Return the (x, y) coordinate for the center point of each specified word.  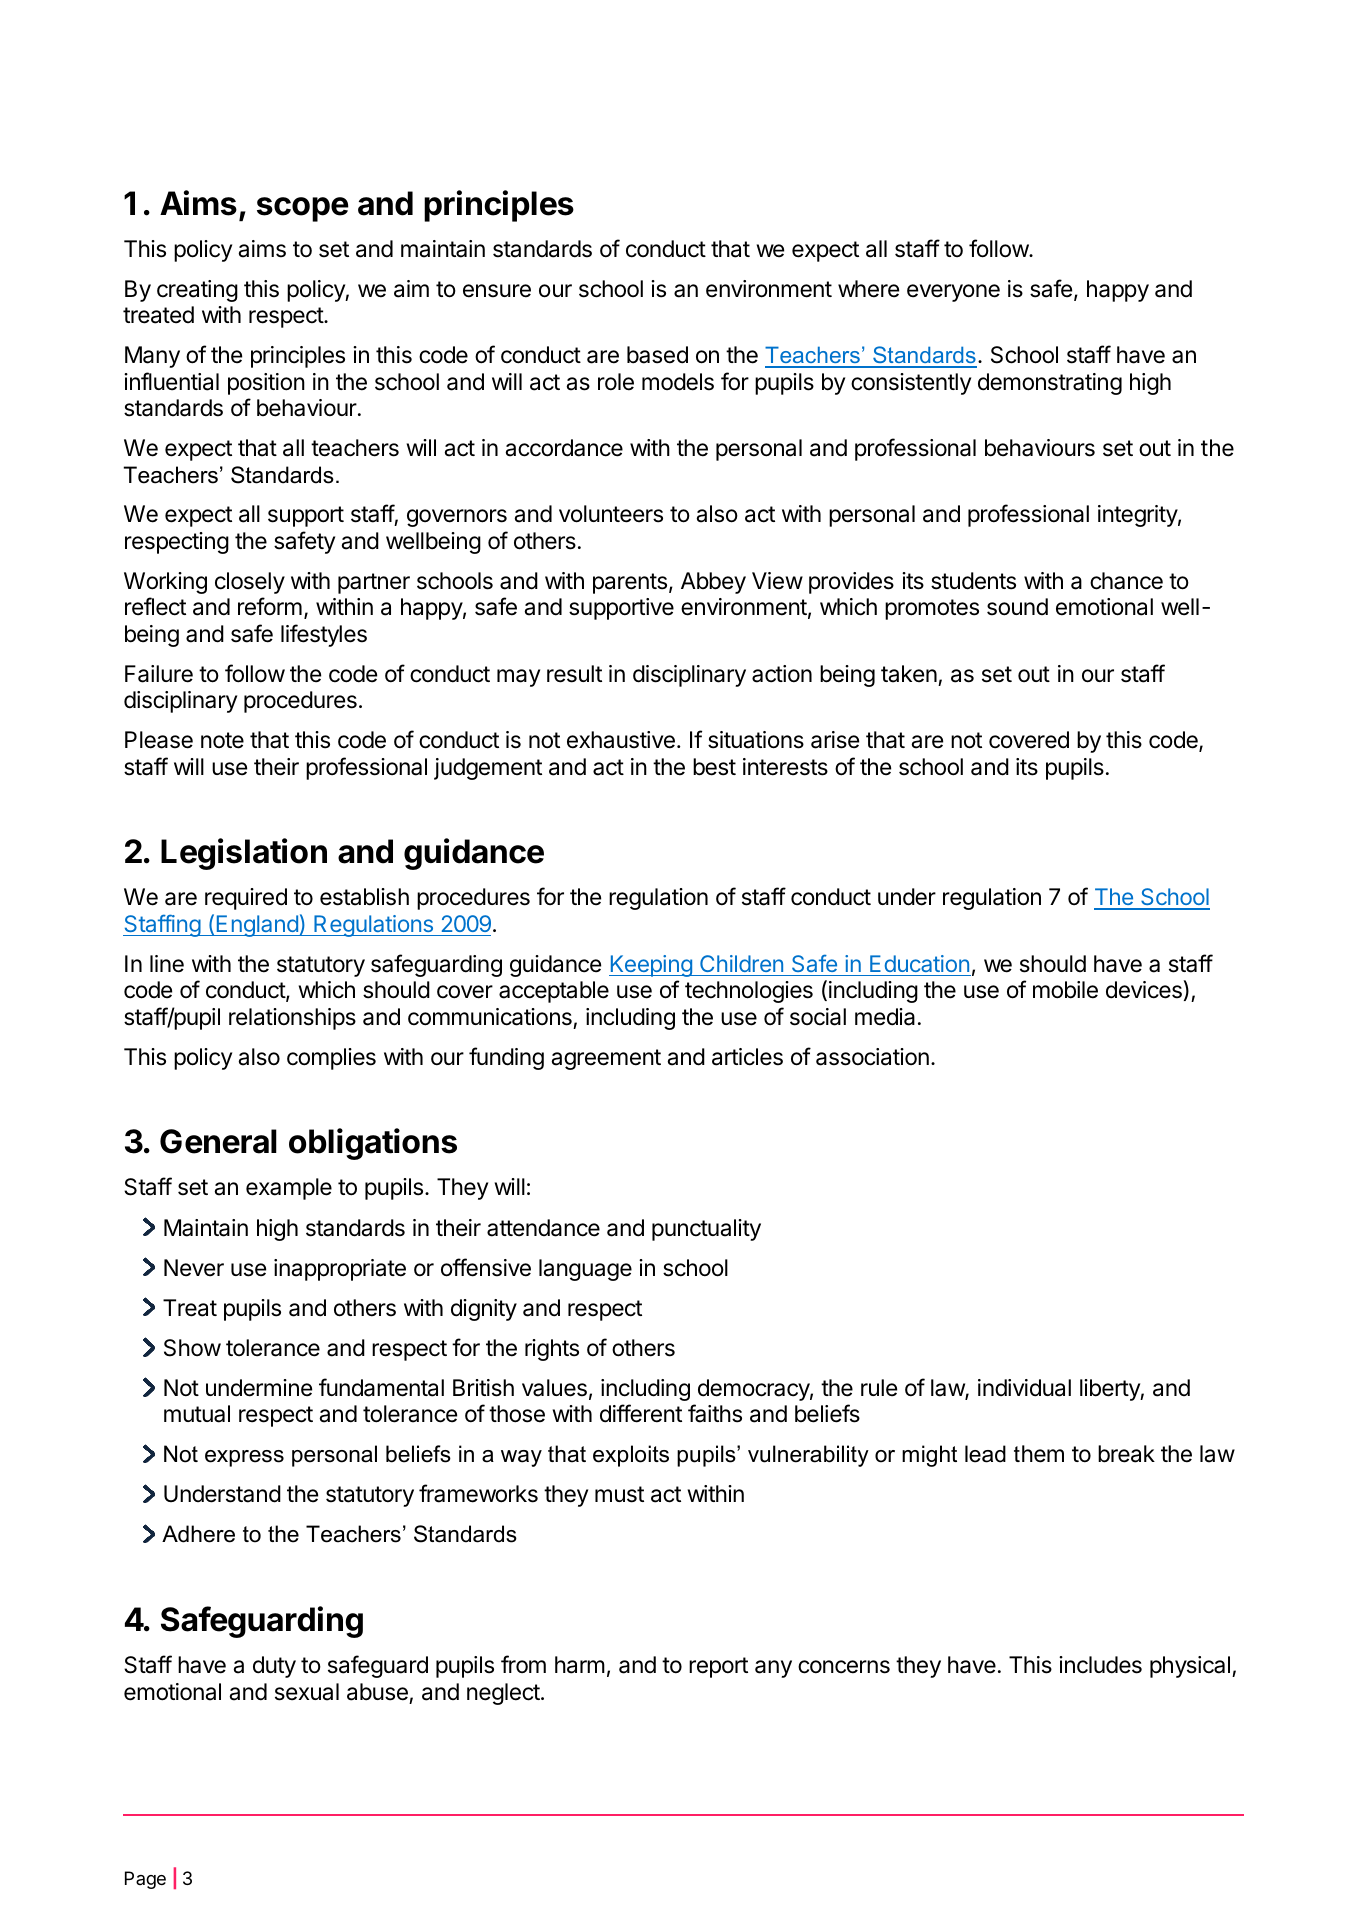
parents (630, 583)
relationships (292, 1019)
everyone (953, 293)
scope (303, 209)
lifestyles (324, 635)
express (244, 1458)
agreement (606, 1059)
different (641, 1413)
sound (1017, 607)
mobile (1065, 990)
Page (145, 1880)
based (657, 355)
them (1039, 1454)
